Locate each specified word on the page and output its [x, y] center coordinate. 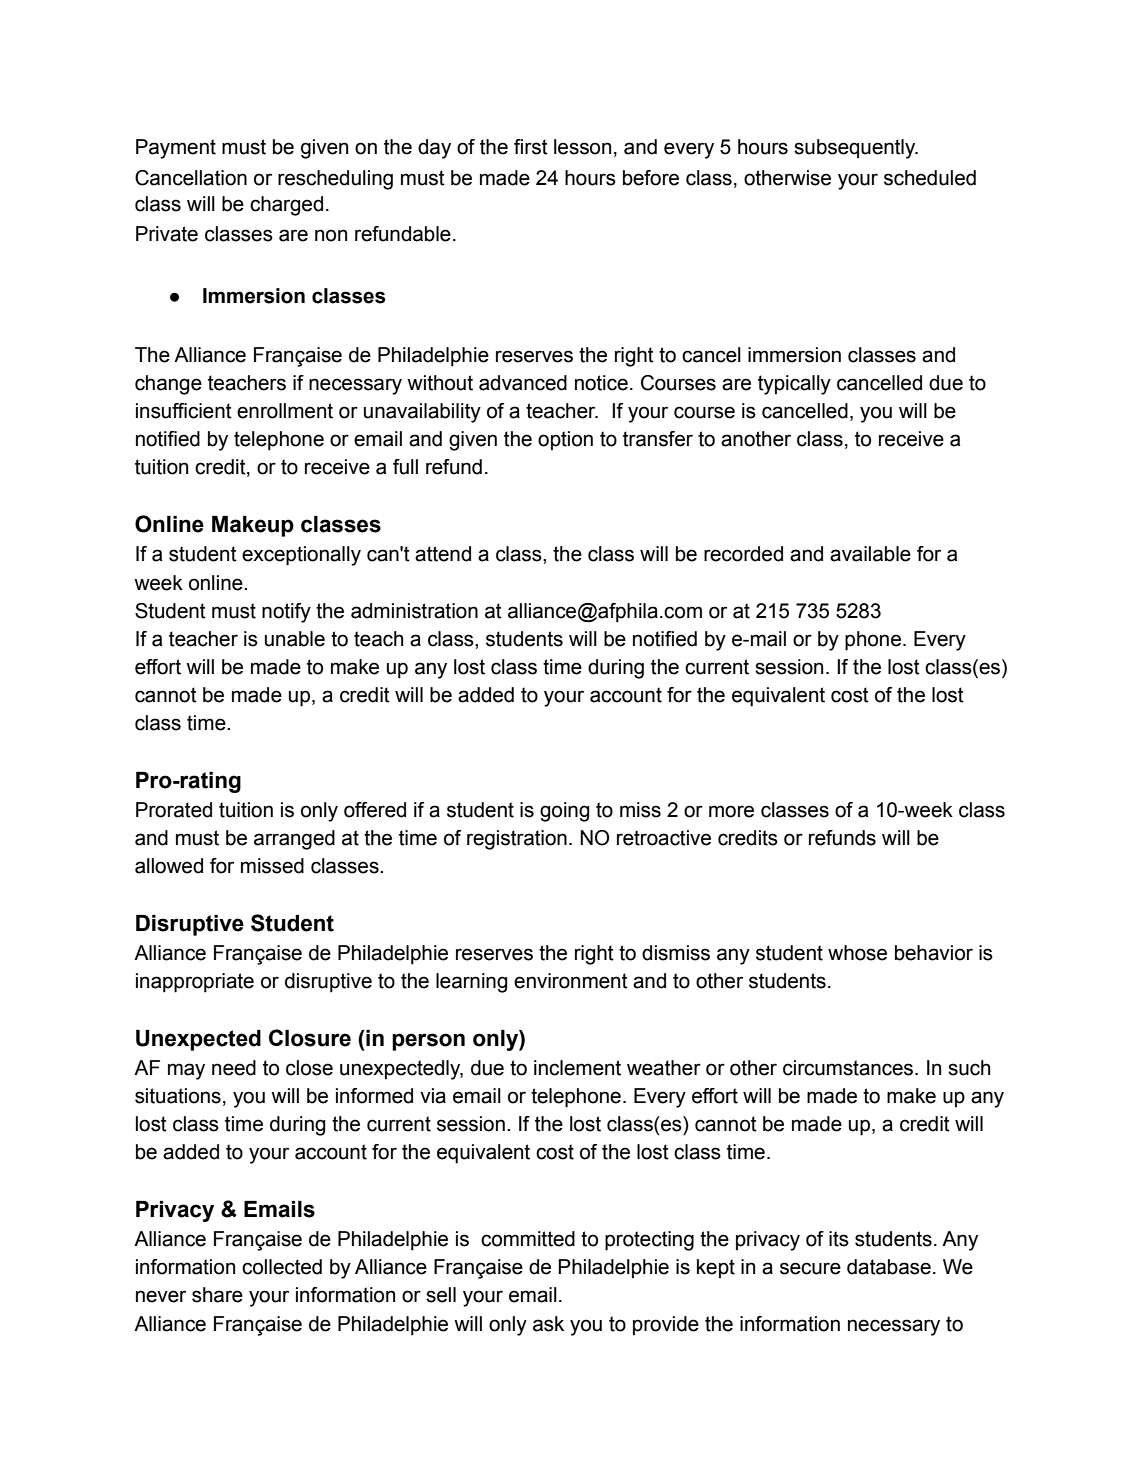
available [870, 554]
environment [571, 981]
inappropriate [195, 983]
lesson [582, 147]
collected [282, 1267]
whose [857, 953]
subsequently [856, 149]
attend [443, 554]
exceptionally [301, 556]
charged [286, 206]
